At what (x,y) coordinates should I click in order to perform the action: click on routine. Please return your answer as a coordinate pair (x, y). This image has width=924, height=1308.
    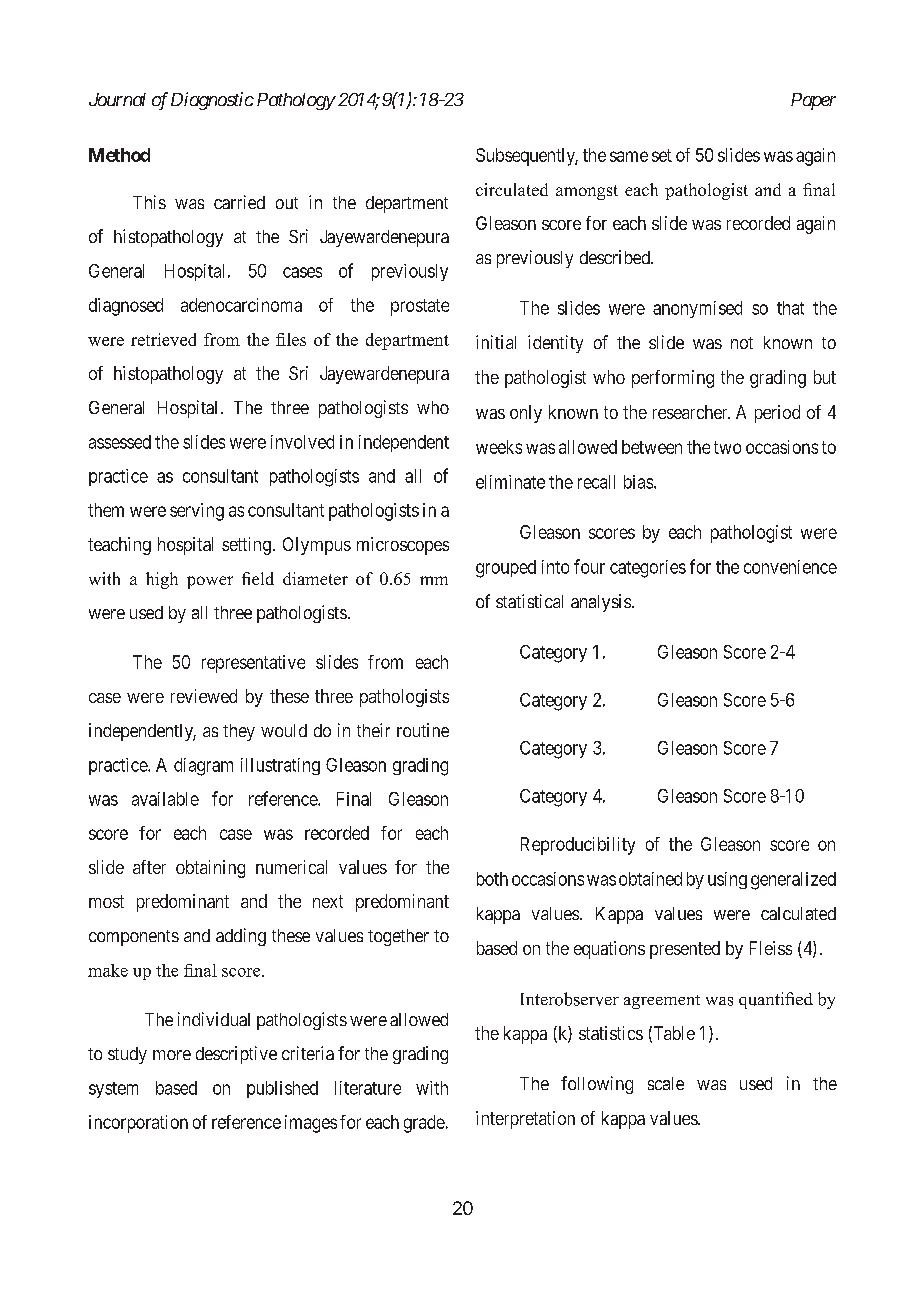
    Looking at the image, I should click on (423, 730).
